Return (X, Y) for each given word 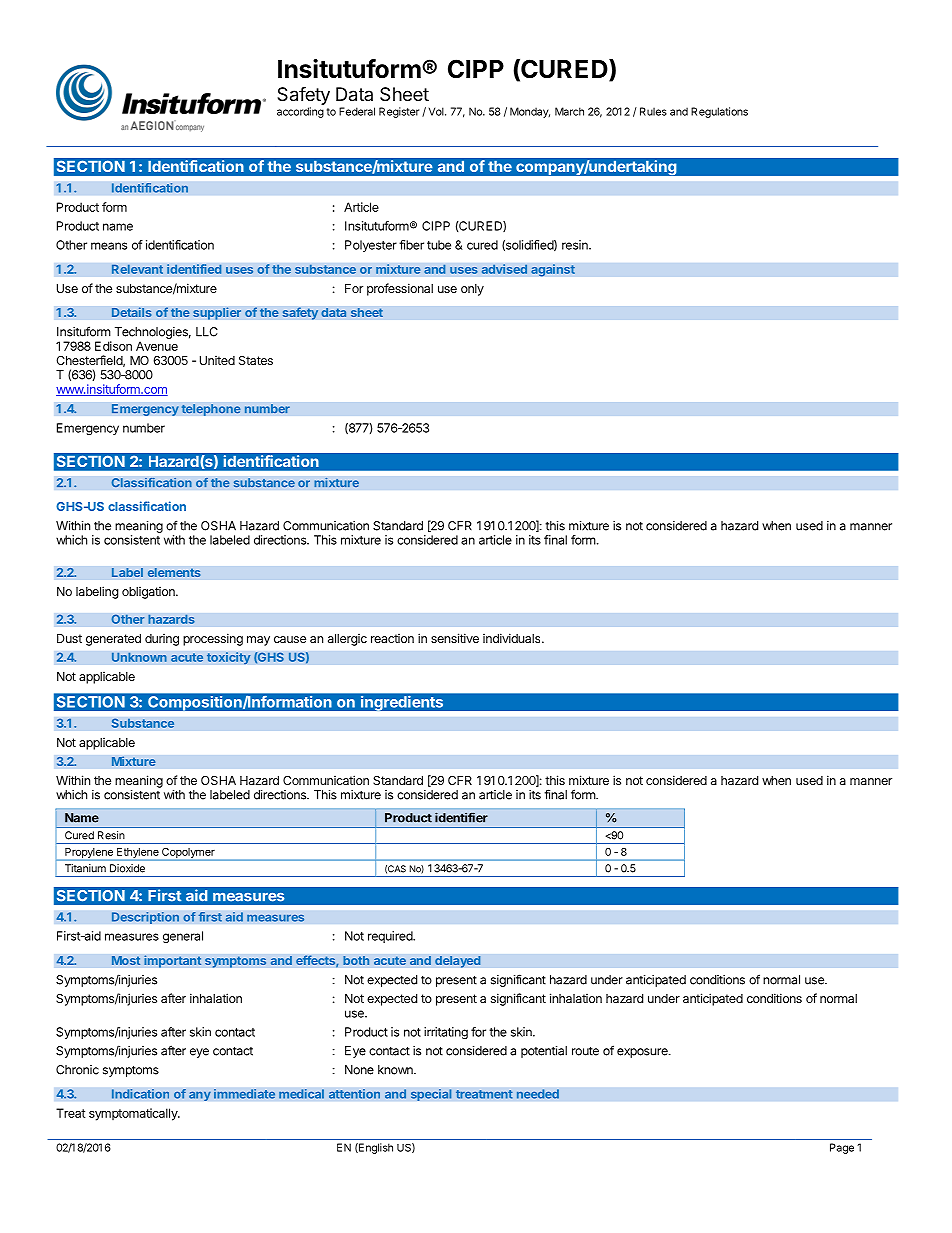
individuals (513, 638)
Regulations (719, 112)
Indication (140, 1094)
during (162, 640)
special (431, 1095)
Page (842, 1148)
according (300, 112)
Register (399, 112)
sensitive (455, 638)
